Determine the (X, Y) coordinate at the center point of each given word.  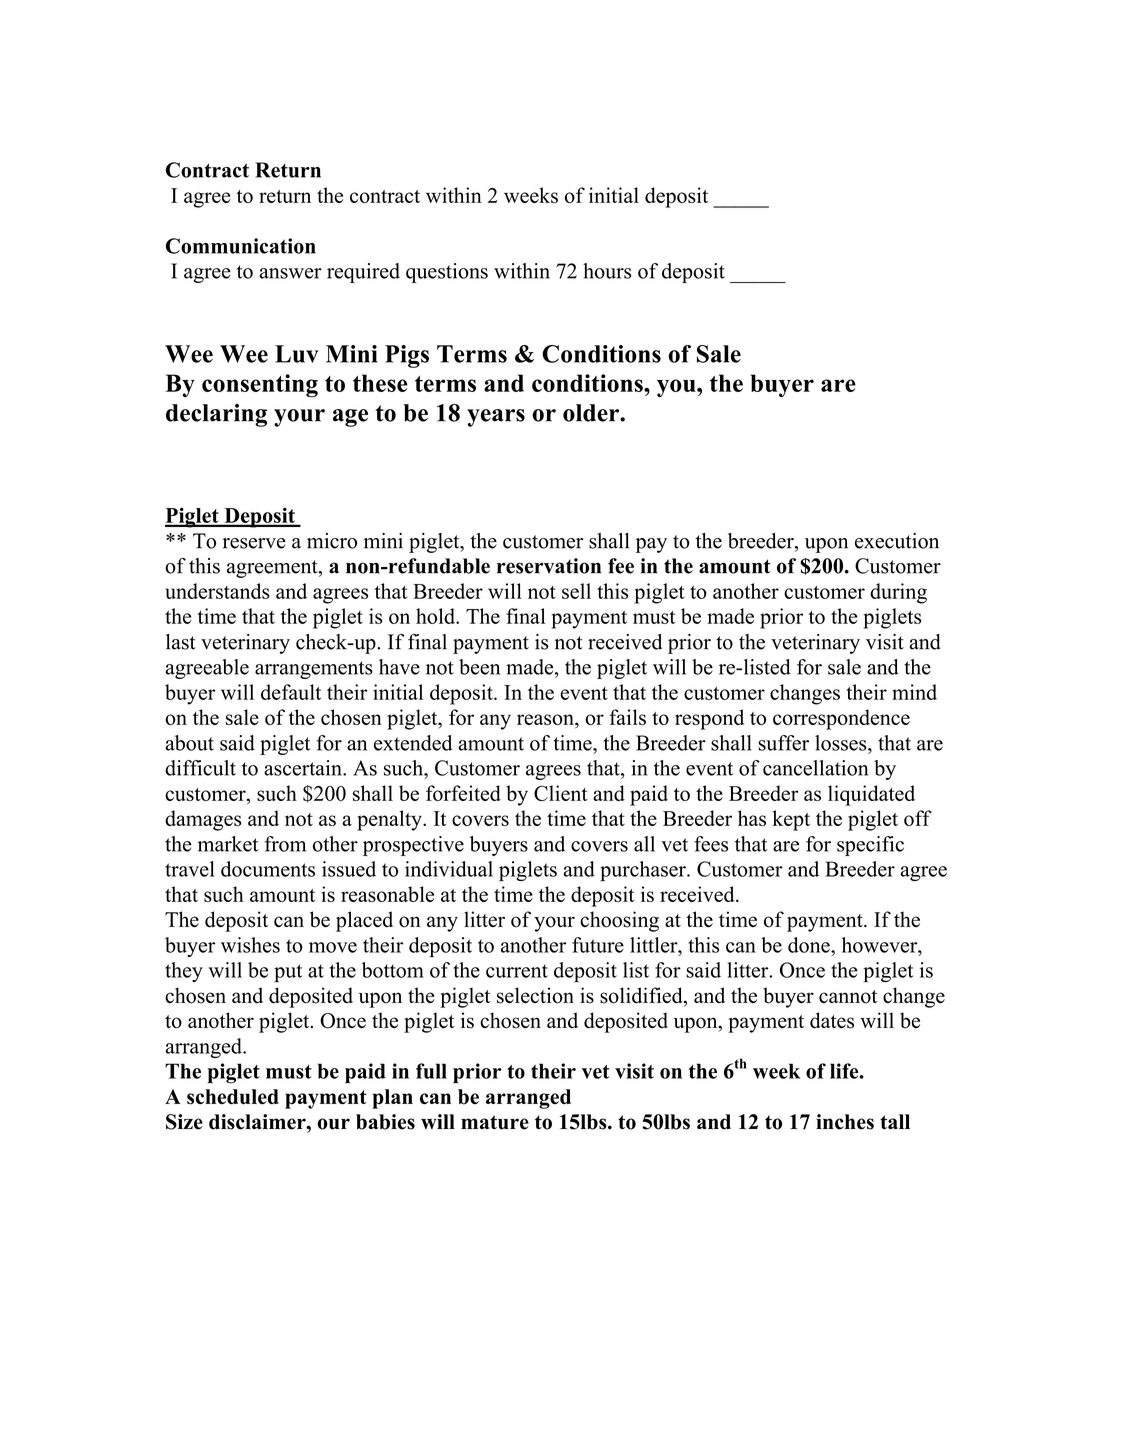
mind (914, 692)
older (592, 413)
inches (845, 1122)
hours (607, 271)
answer (291, 273)
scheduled (233, 1097)
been (479, 667)
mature (495, 1122)
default (291, 692)
